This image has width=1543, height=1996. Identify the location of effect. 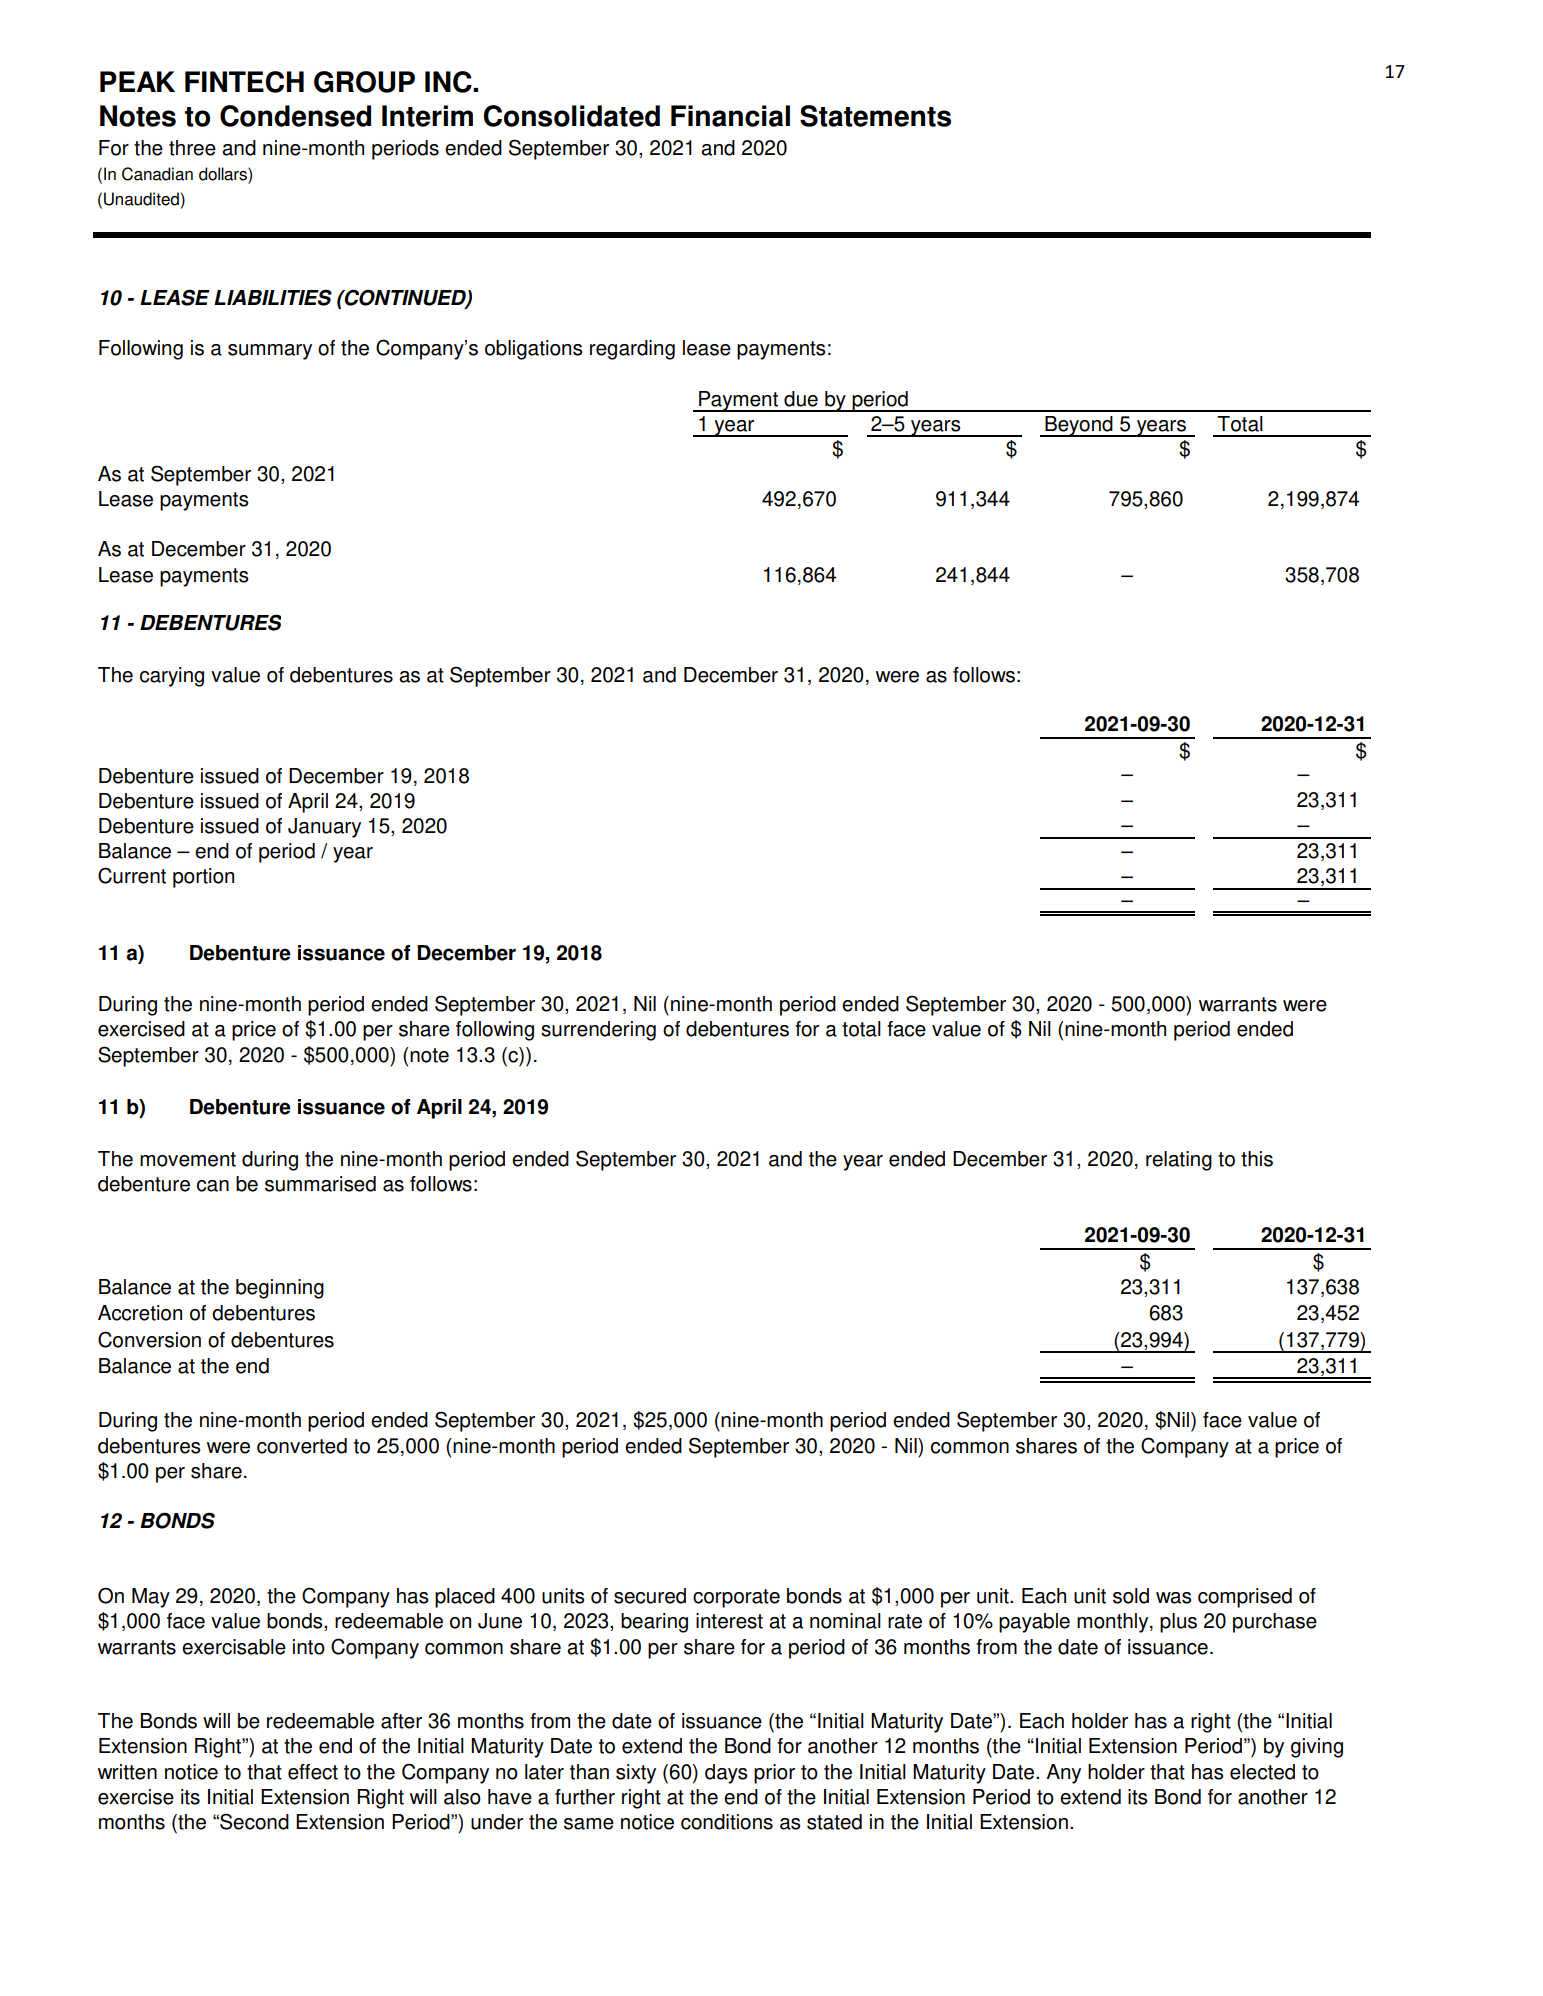
(313, 1772).
